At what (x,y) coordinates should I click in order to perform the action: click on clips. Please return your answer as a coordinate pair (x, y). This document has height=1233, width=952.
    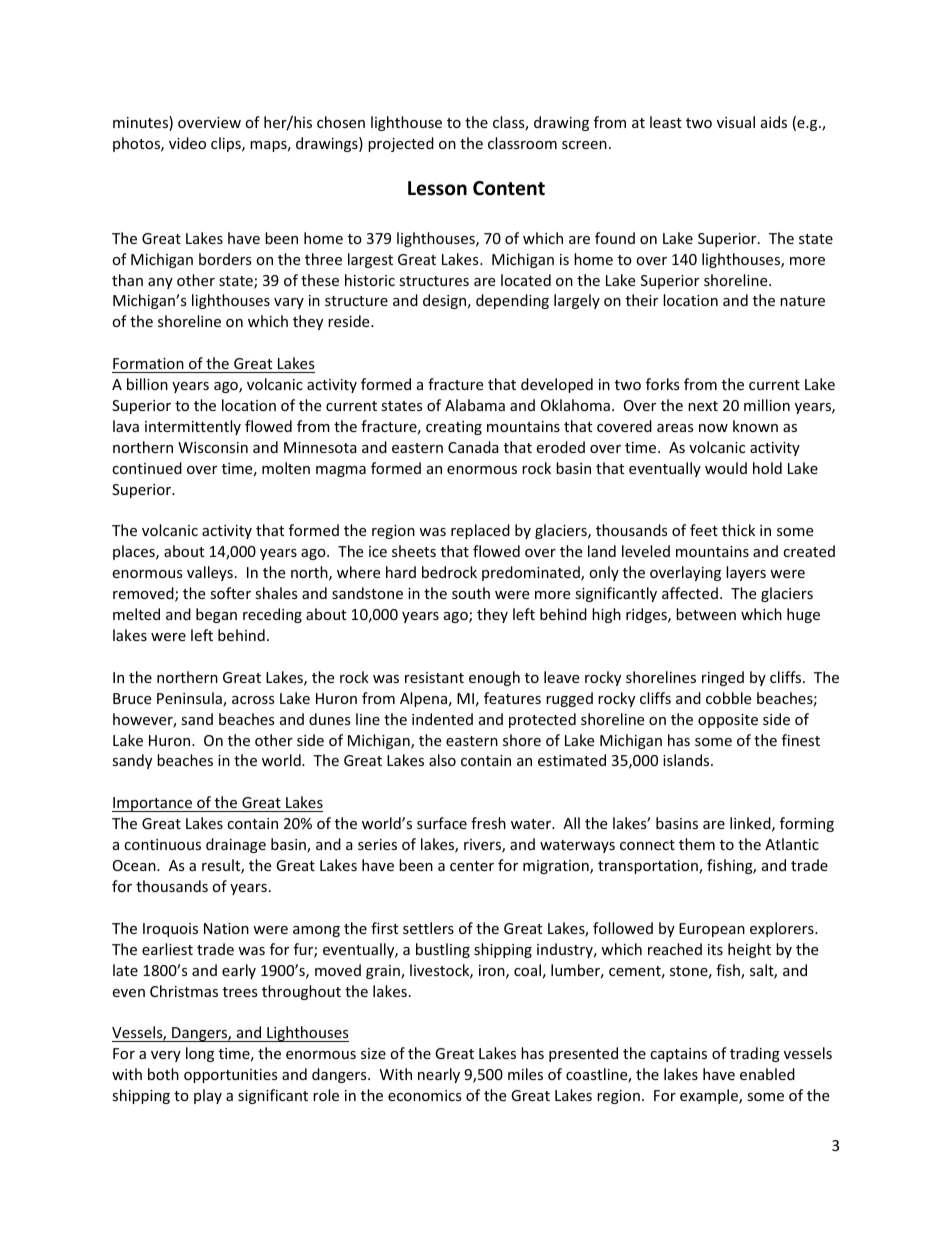
    Looking at the image, I should click on (227, 144).
